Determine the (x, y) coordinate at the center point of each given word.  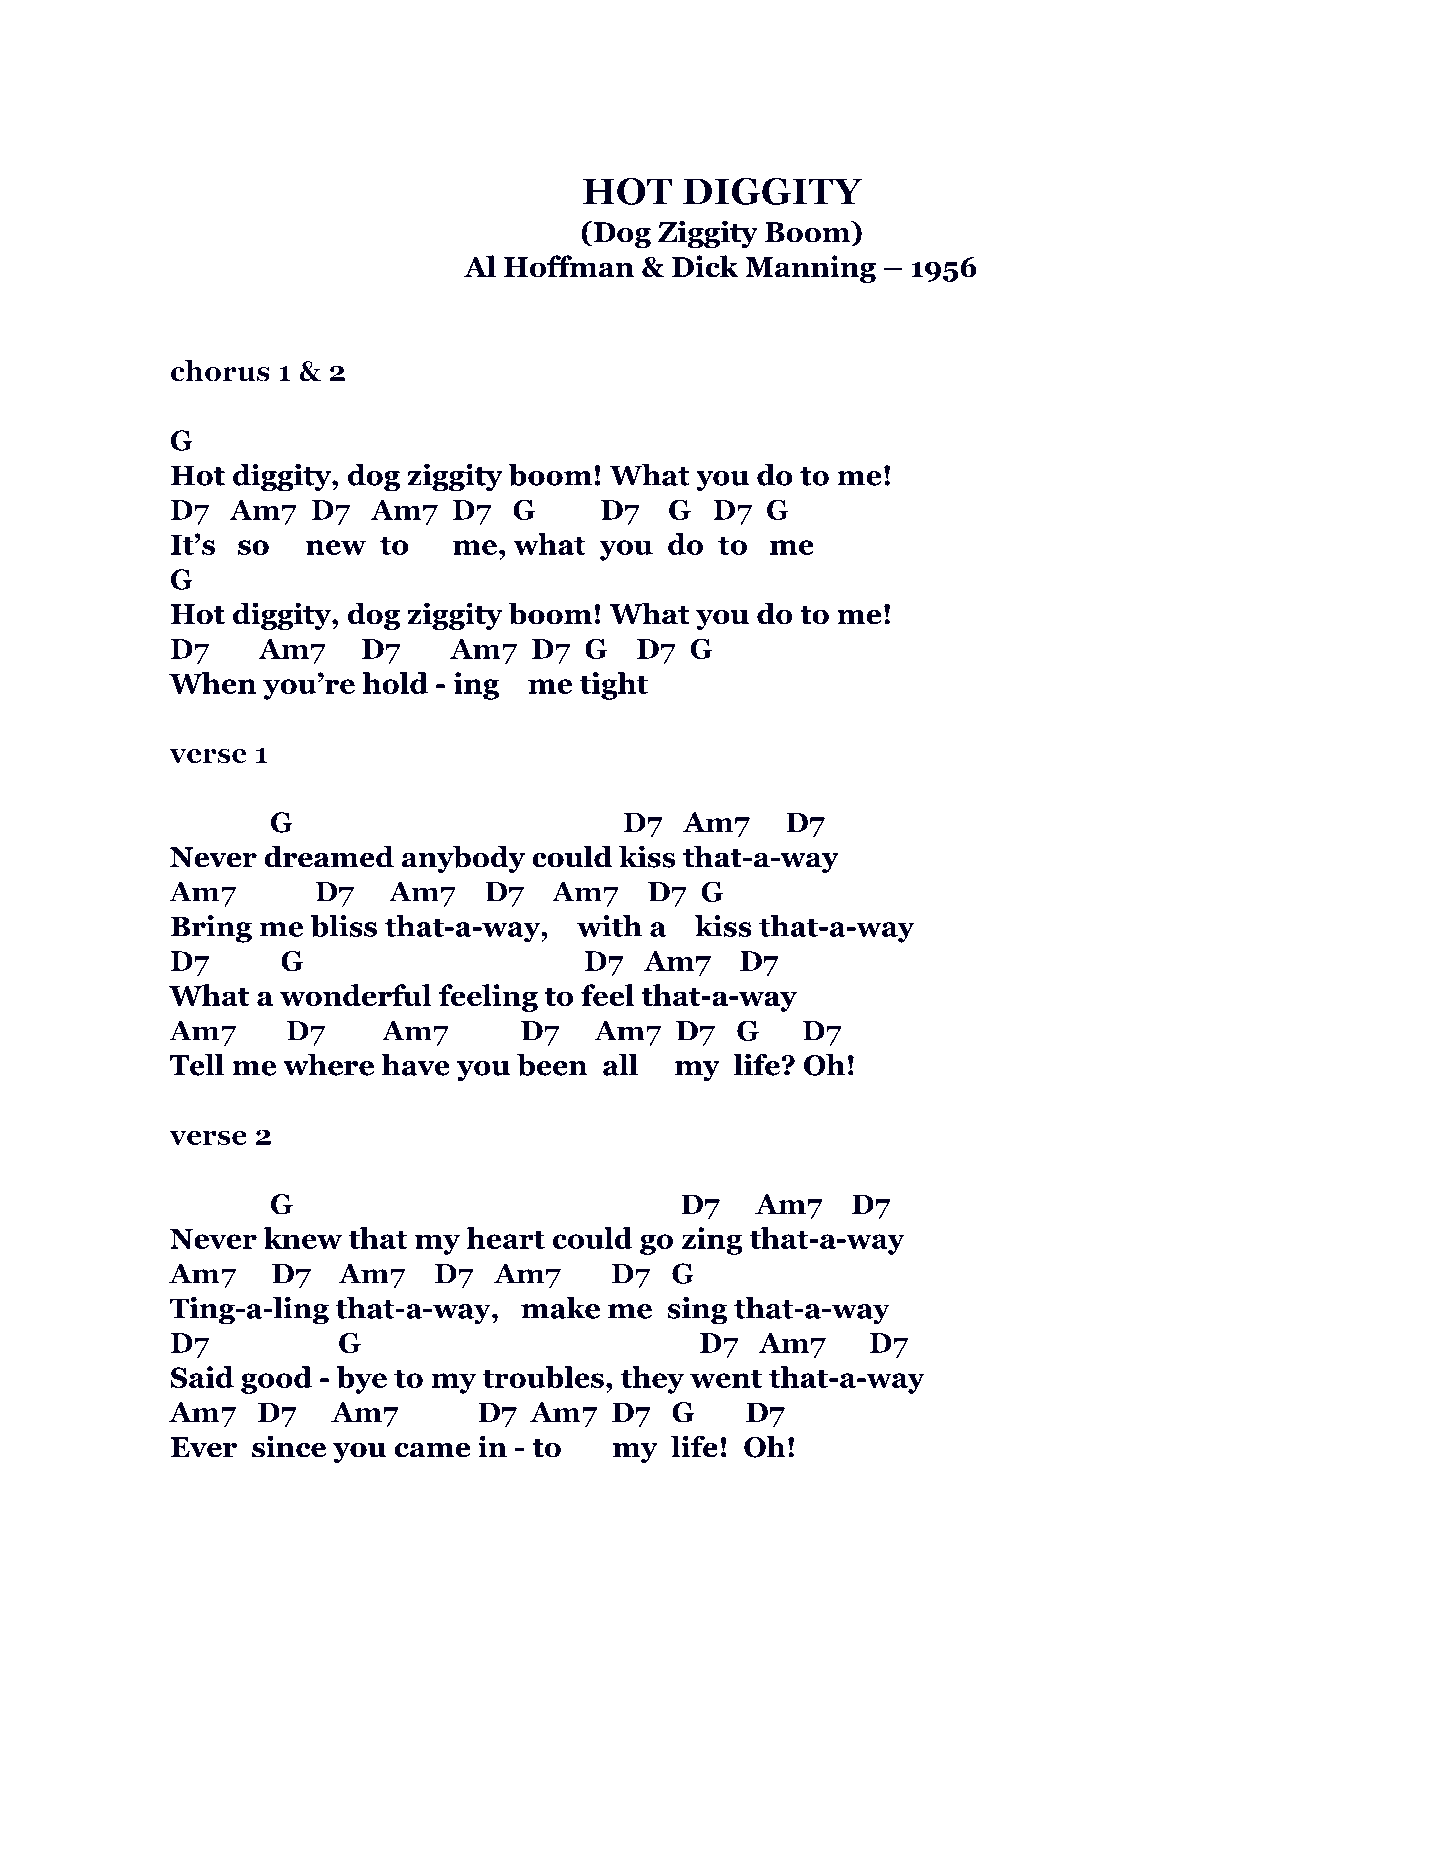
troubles (543, 1377)
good (276, 1380)
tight (614, 686)
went (726, 1378)
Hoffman (569, 266)
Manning (810, 269)
